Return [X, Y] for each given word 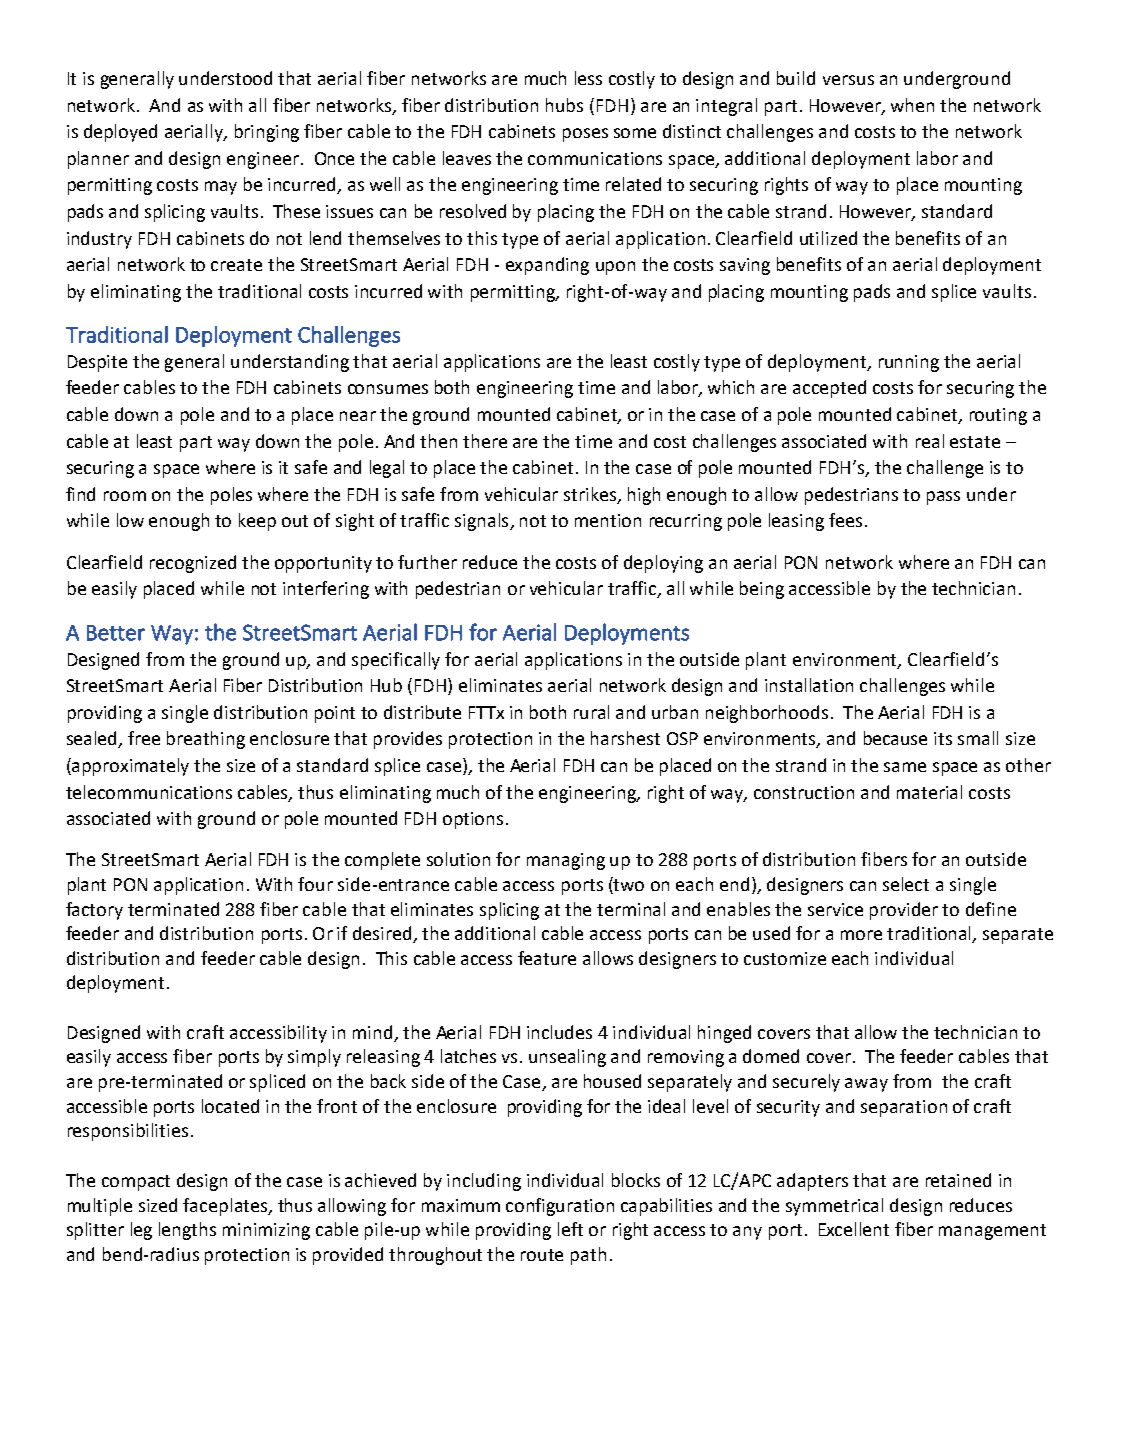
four [315, 884]
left [570, 1229]
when [912, 105]
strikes [591, 495]
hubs [564, 105]
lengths [187, 1231]
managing [566, 861]
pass [943, 498]
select [906, 884]
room [125, 496]
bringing [267, 133]
